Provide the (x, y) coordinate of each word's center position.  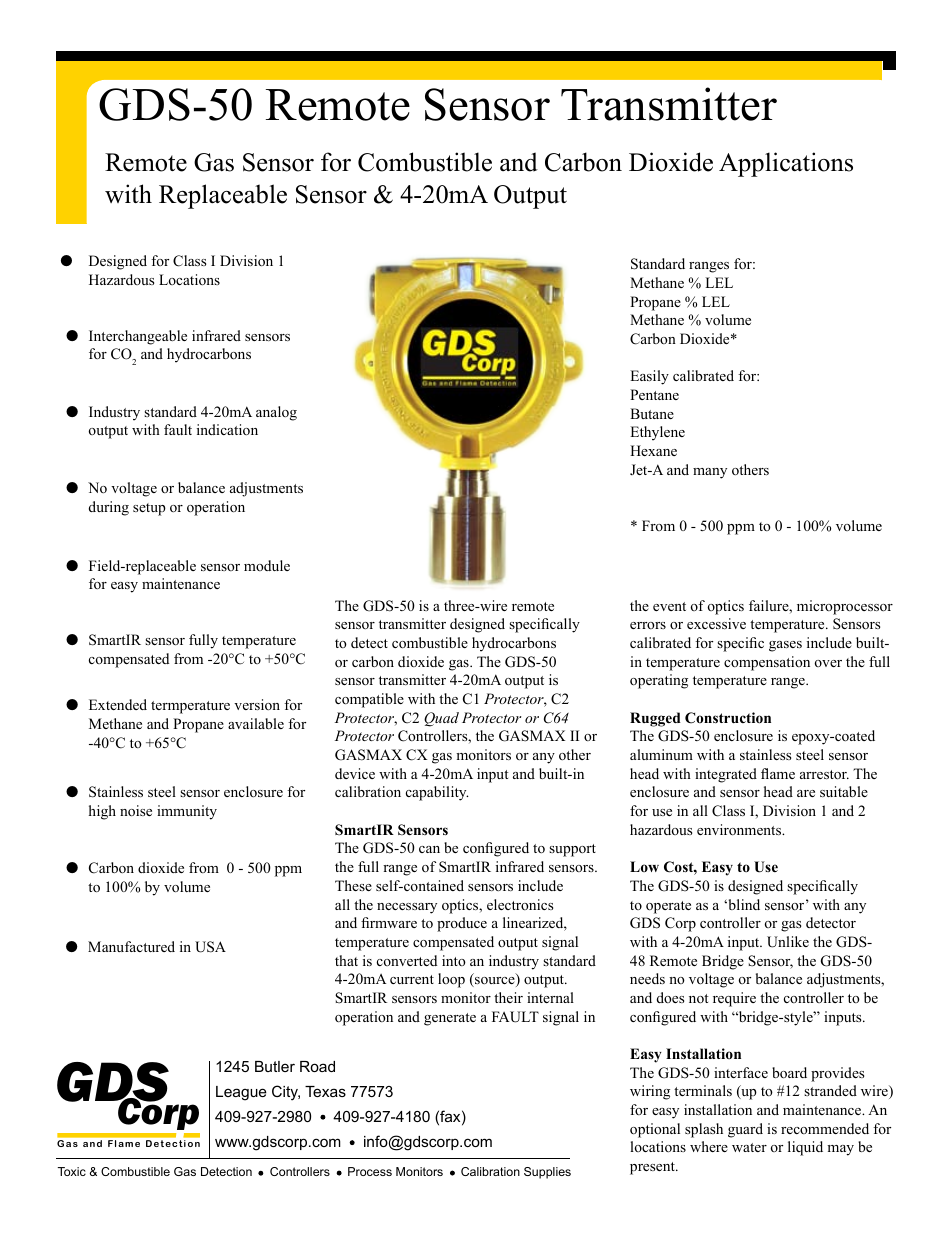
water (749, 1147)
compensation (767, 663)
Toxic (72, 1171)
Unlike (788, 942)
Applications (786, 164)
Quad (441, 719)
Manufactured (131, 946)
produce (462, 924)
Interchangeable (138, 337)
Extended (118, 704)
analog (276, 413)
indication (227, 429)
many (710, 473)
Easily (649, 377)
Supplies (547, 1173)
